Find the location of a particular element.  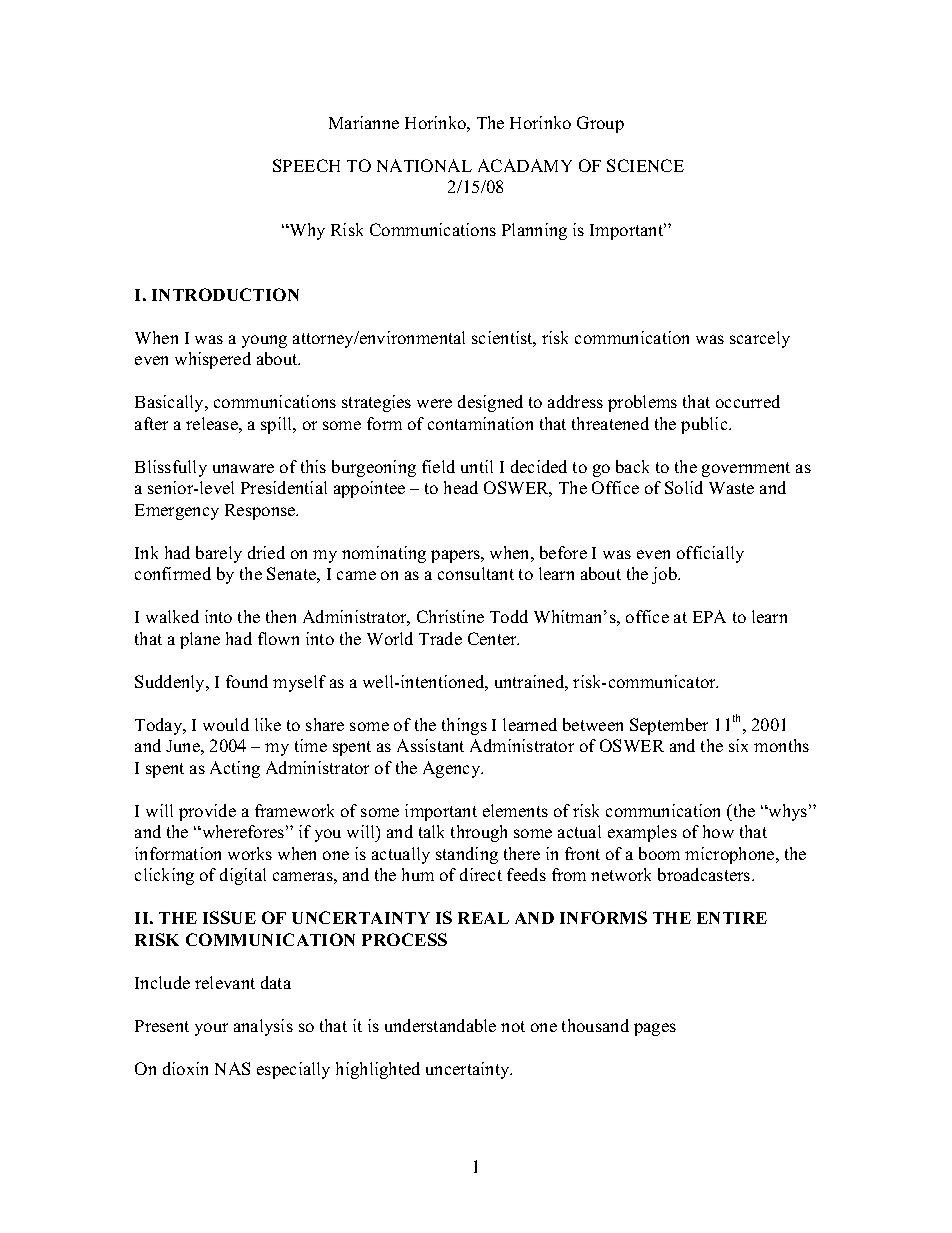

through is located at coordinates (479, 833).
